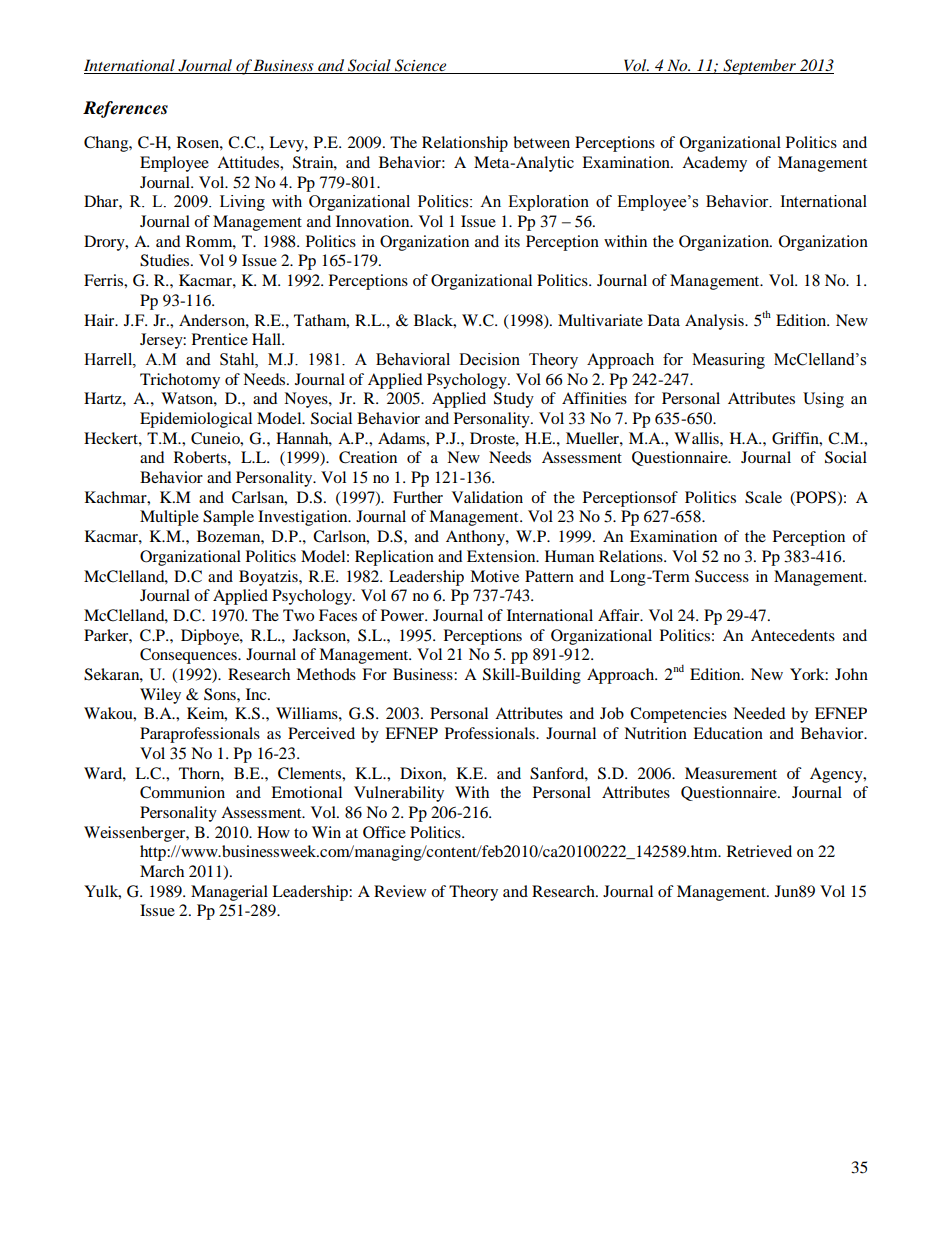 The width and height of the screenshot is (952, 1233). Describe the element at coordinates (125, 109) in the screenshot. I see `References` at that location.
